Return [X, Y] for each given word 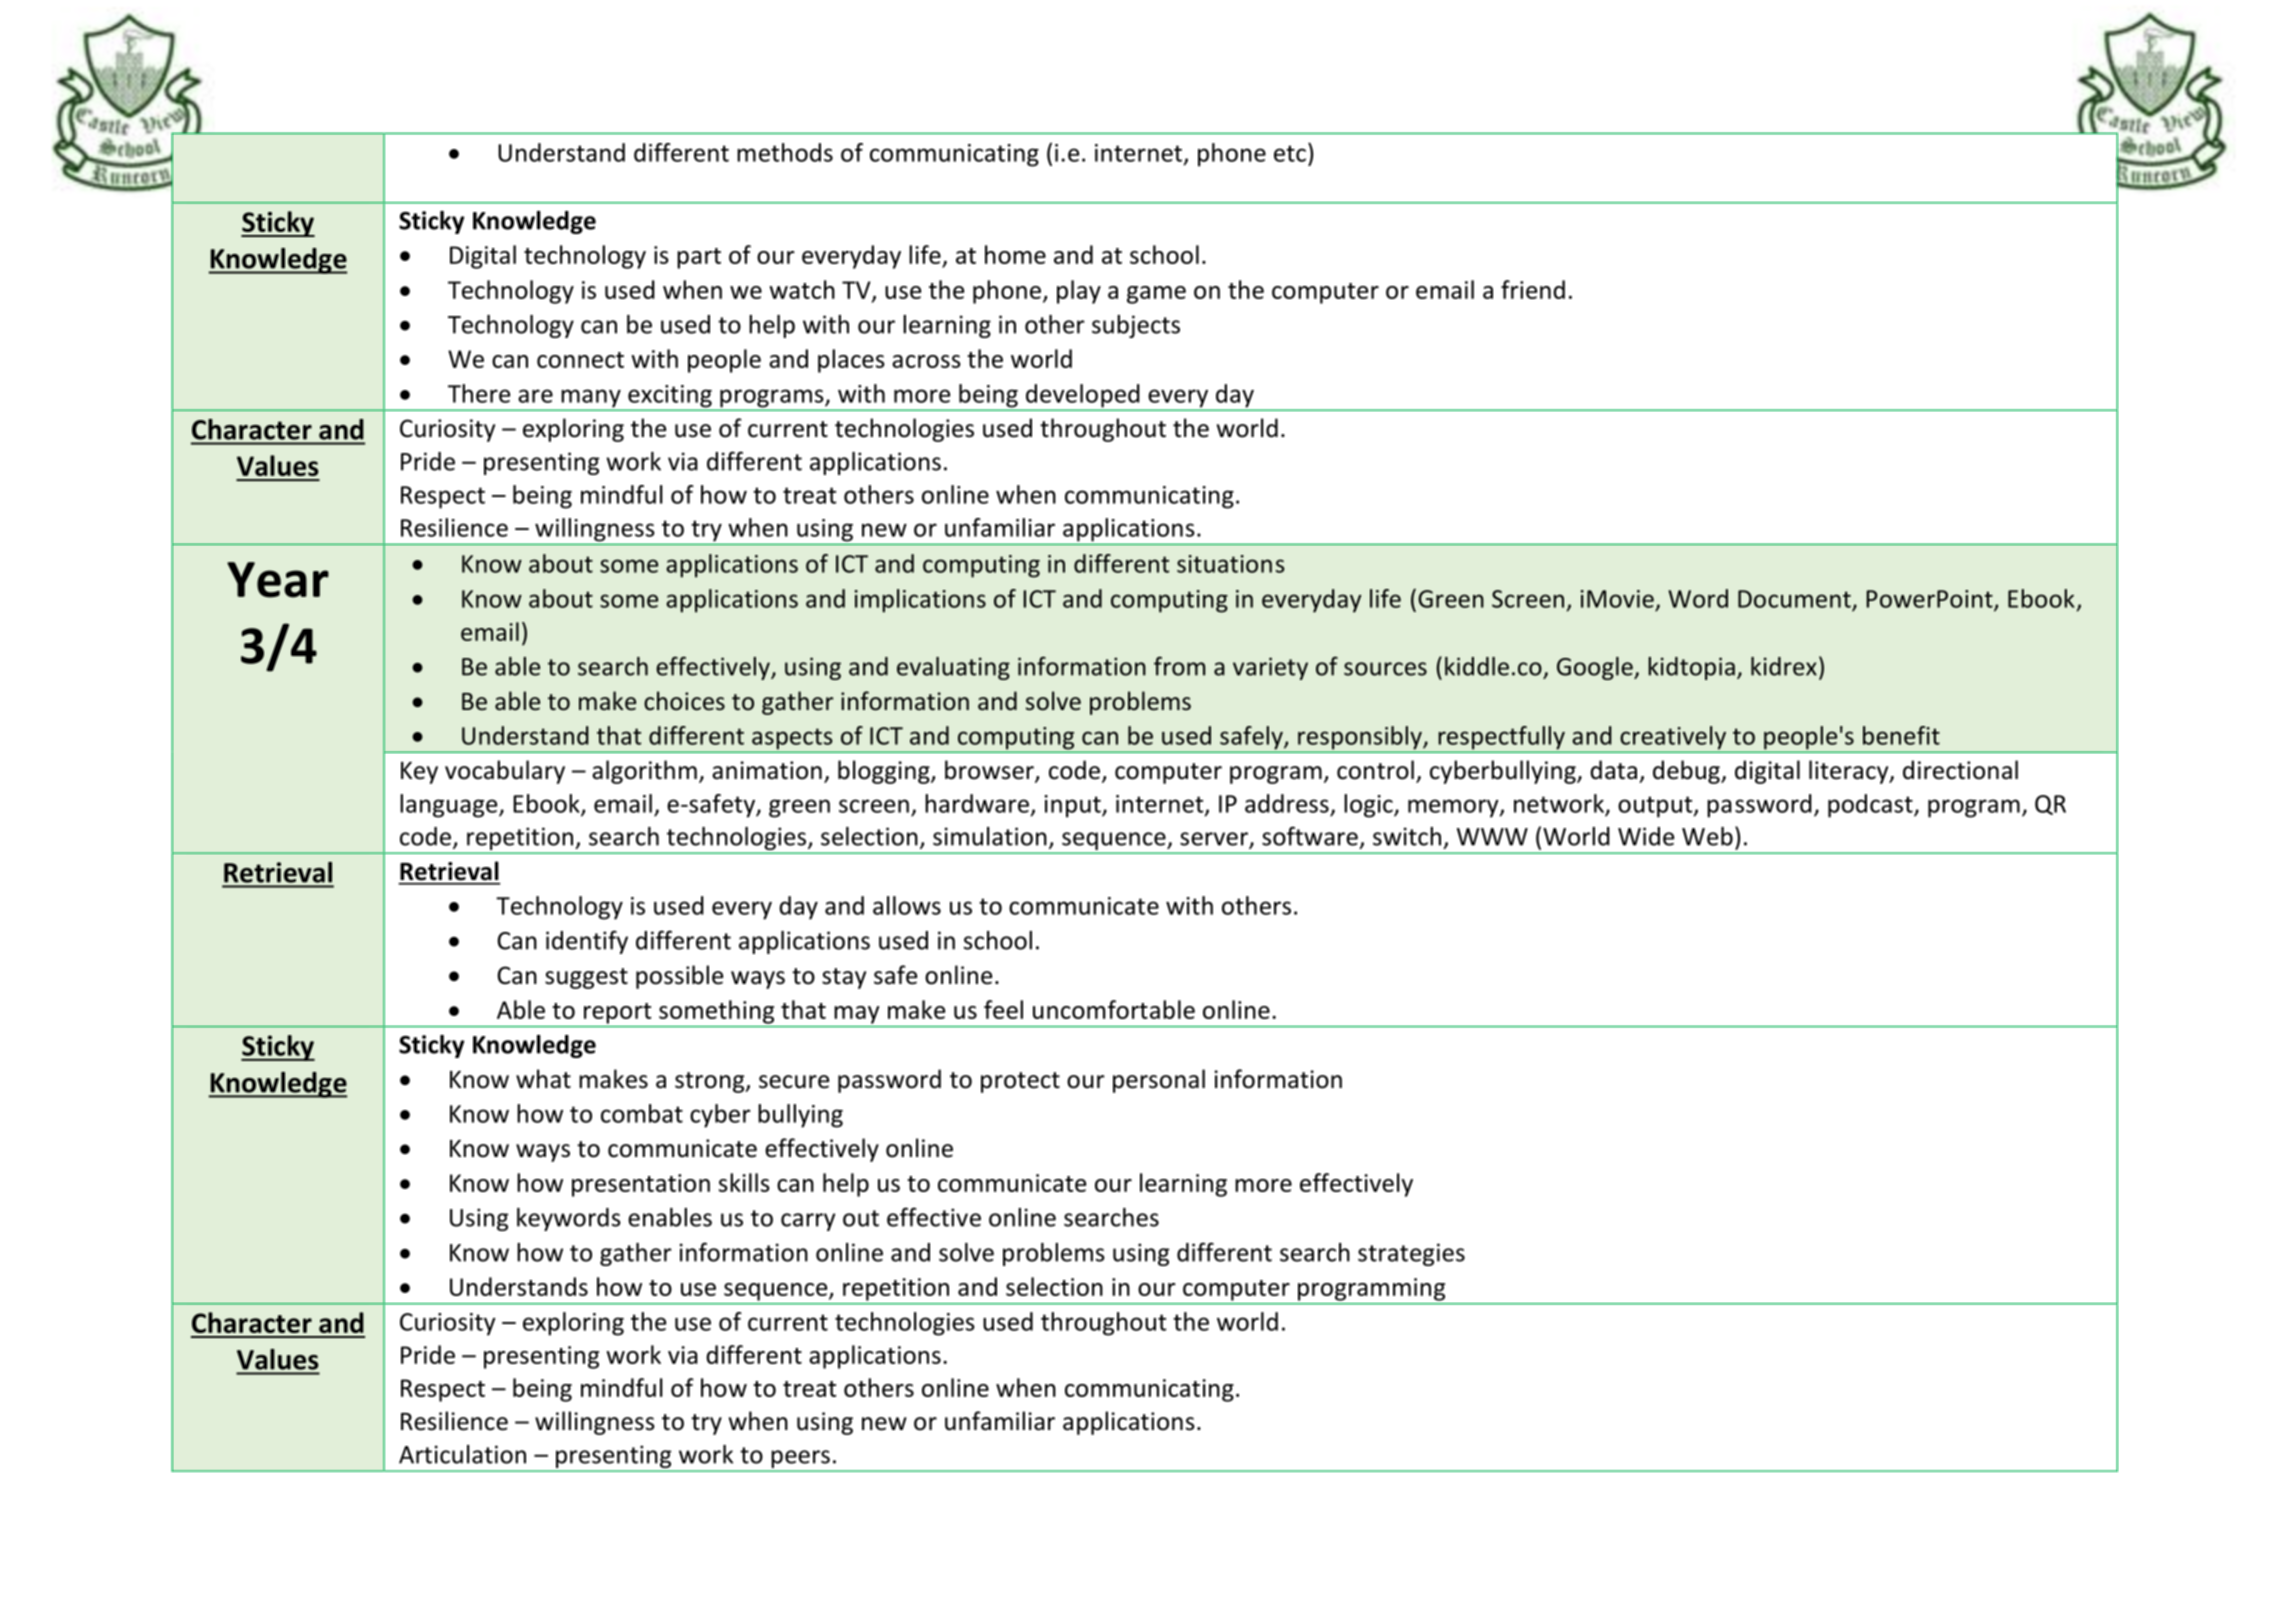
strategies [1411, 1254]
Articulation [462, 1454]
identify [587, 942]
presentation [641, 1185]
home [1015, 254]
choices [684, 701]
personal [1159, 1081]
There [479, 393]
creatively [1673, 738]
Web [1707, 836]
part [699, 258]
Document [1794, 599]
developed [1083, 397]
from [1179, 666]
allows [907, 905]
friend [1533, 289]
